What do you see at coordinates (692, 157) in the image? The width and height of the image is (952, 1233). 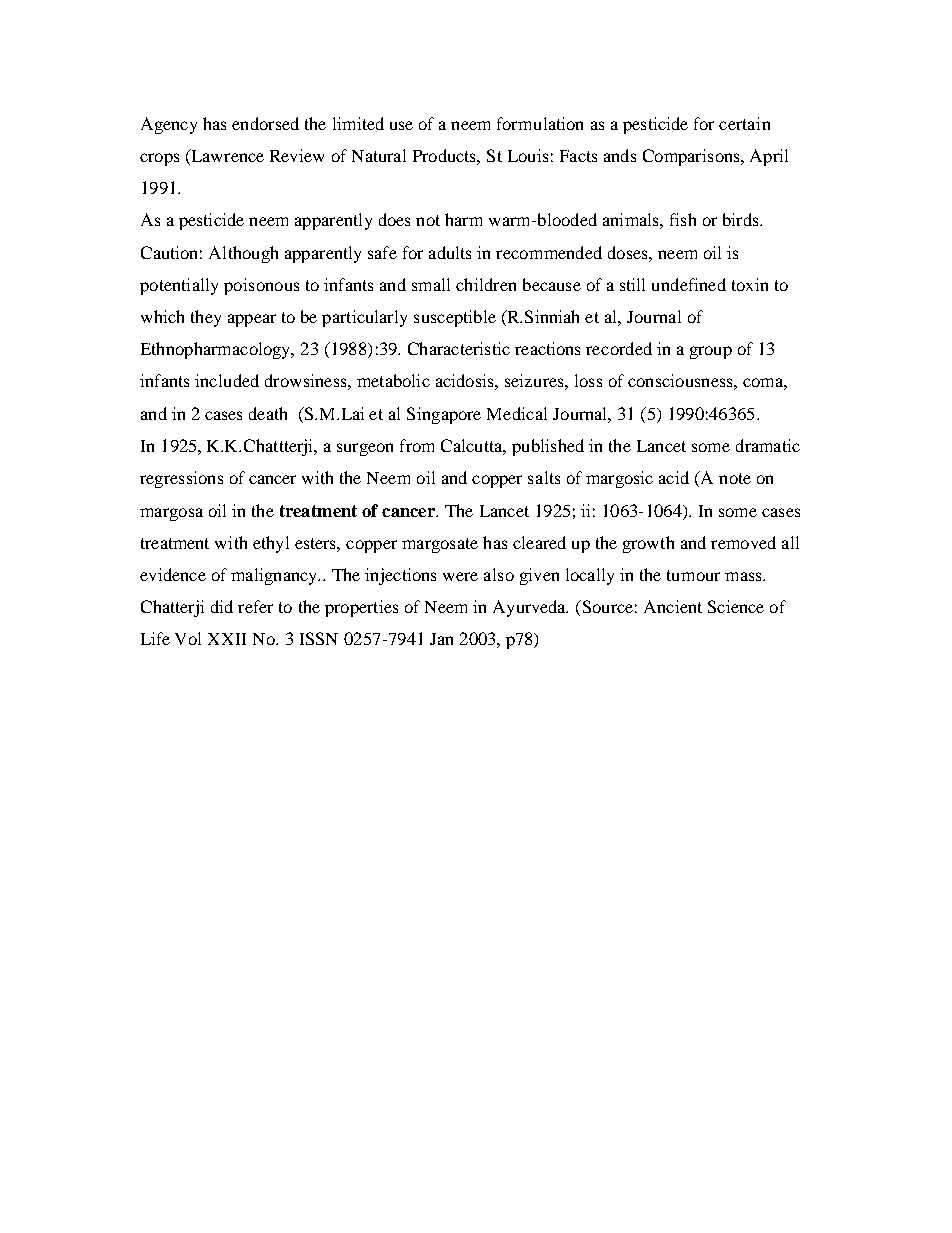 I see `Comparisons` at bounding box center [692, 157].
